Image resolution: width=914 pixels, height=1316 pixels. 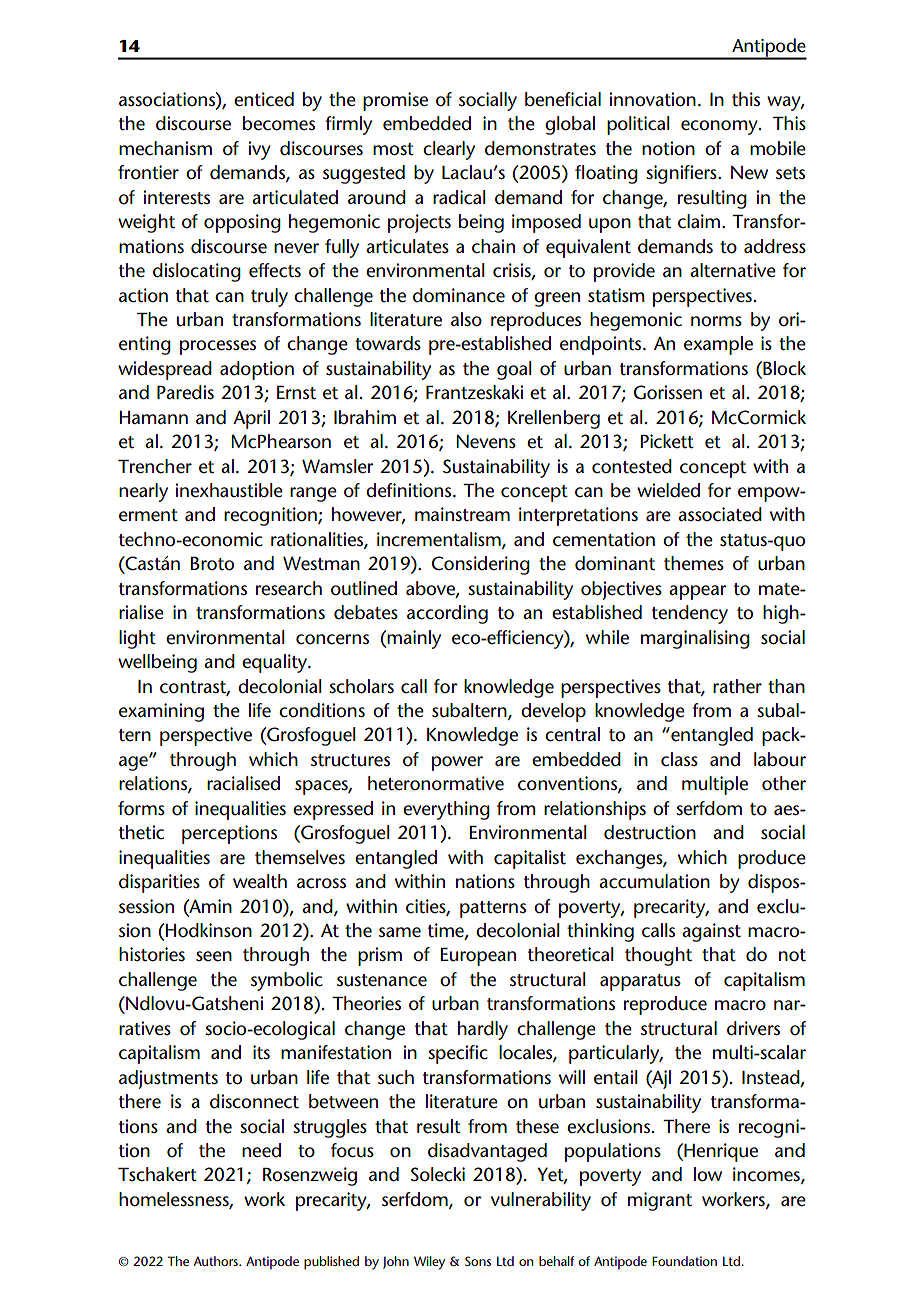 I want to click on ivy, so click(x=259, y=150).
